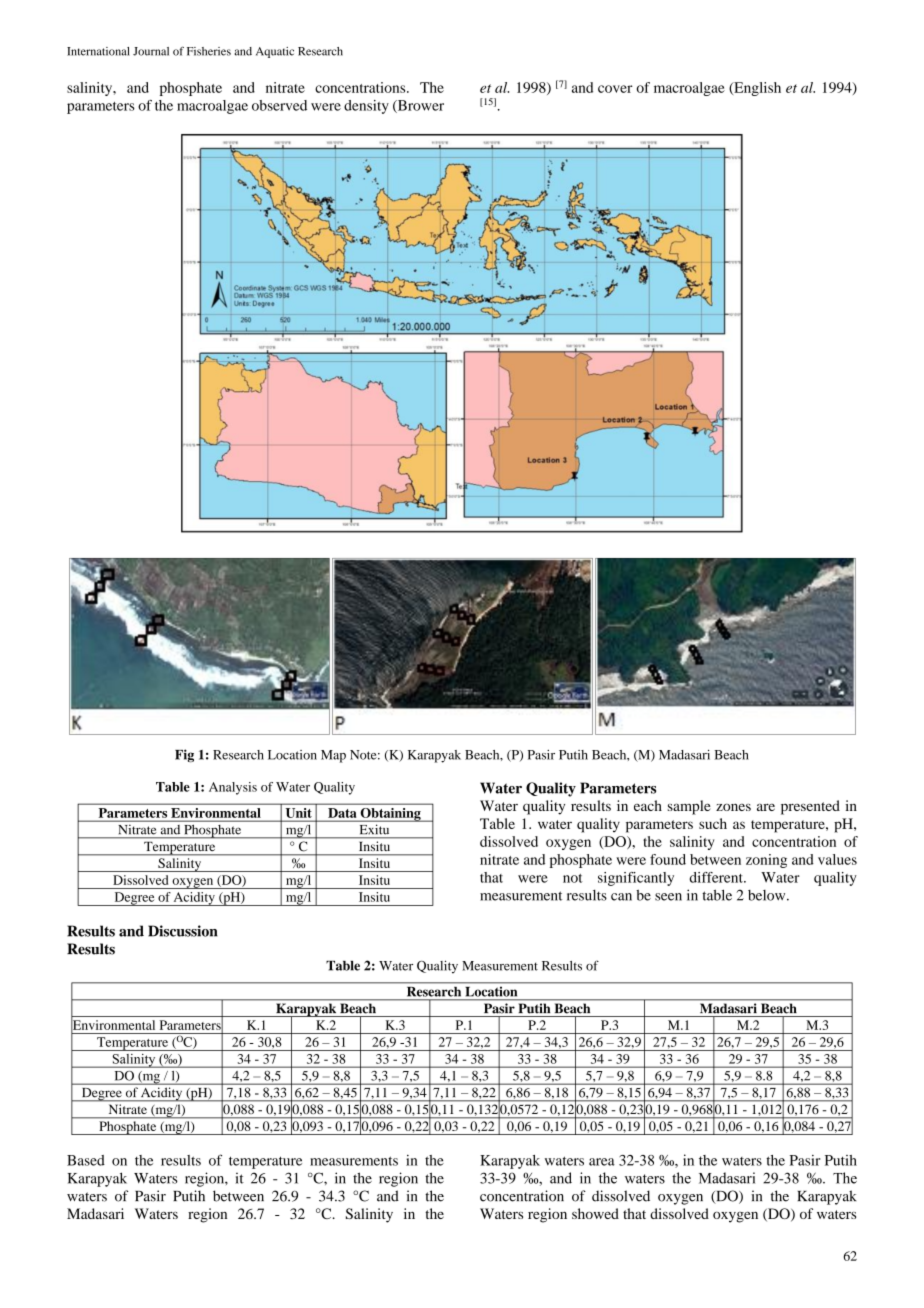 This screenshot has height=1308, width=924. Describe the element at coordinates (233, 788) in the screenshot. I see `Analysis` at that location.
